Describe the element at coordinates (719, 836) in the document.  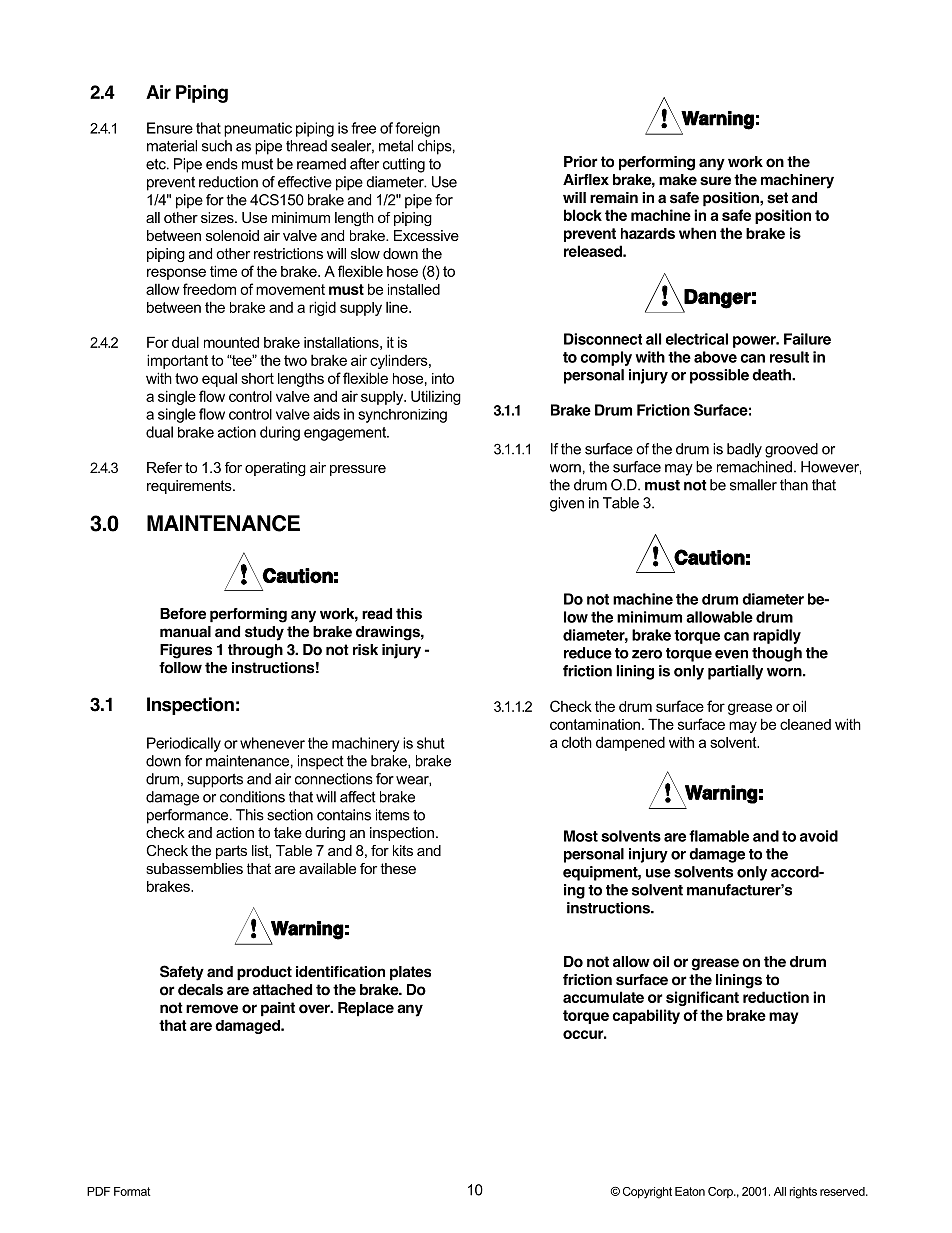
I see `flamable` at that location.
